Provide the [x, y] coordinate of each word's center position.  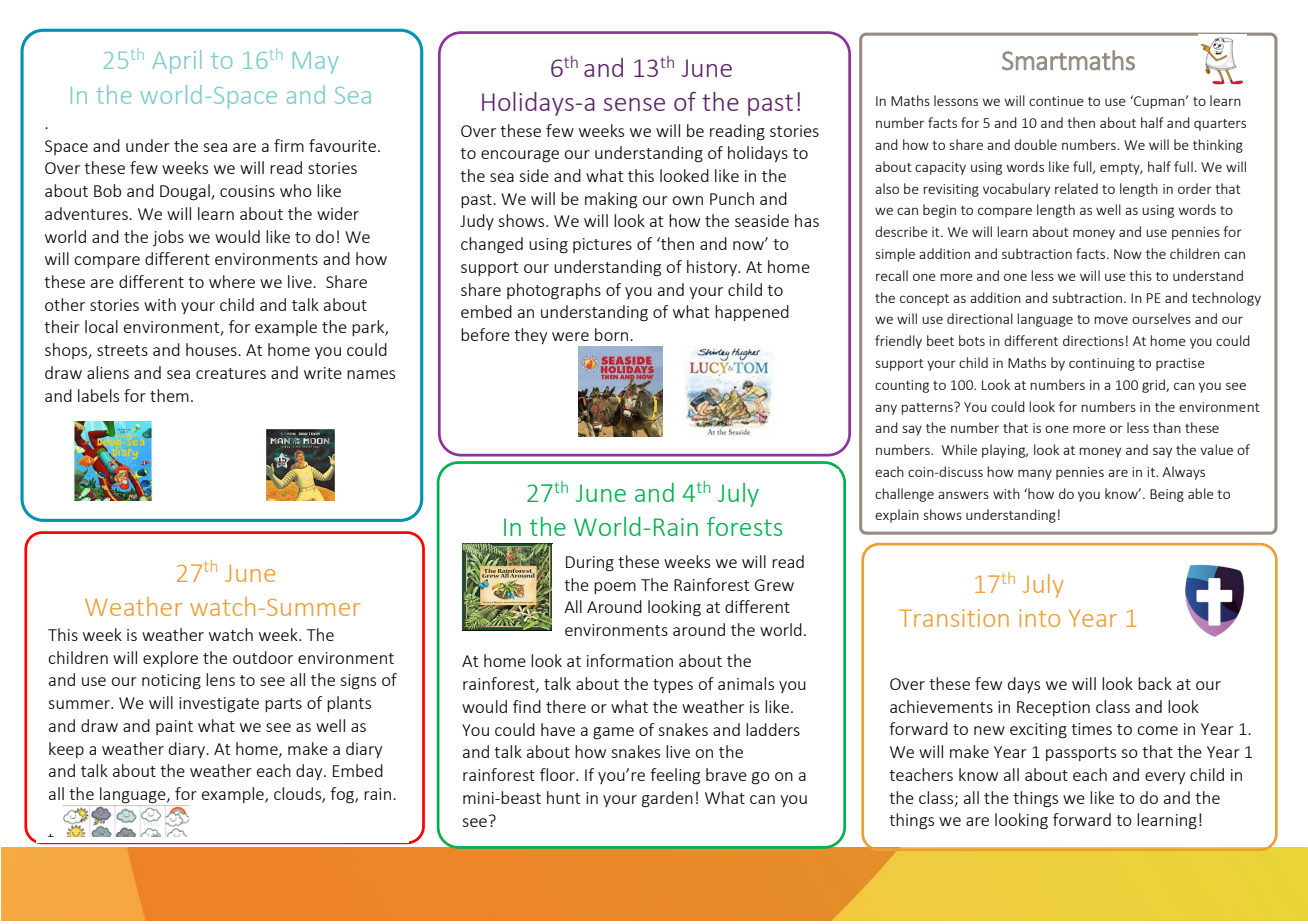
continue [1056, 101]
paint [174, 727]
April [176, 62]
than [1167, 427]
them [169, 395]
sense [634, 104]
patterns [928, 408]
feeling [675, 776]
